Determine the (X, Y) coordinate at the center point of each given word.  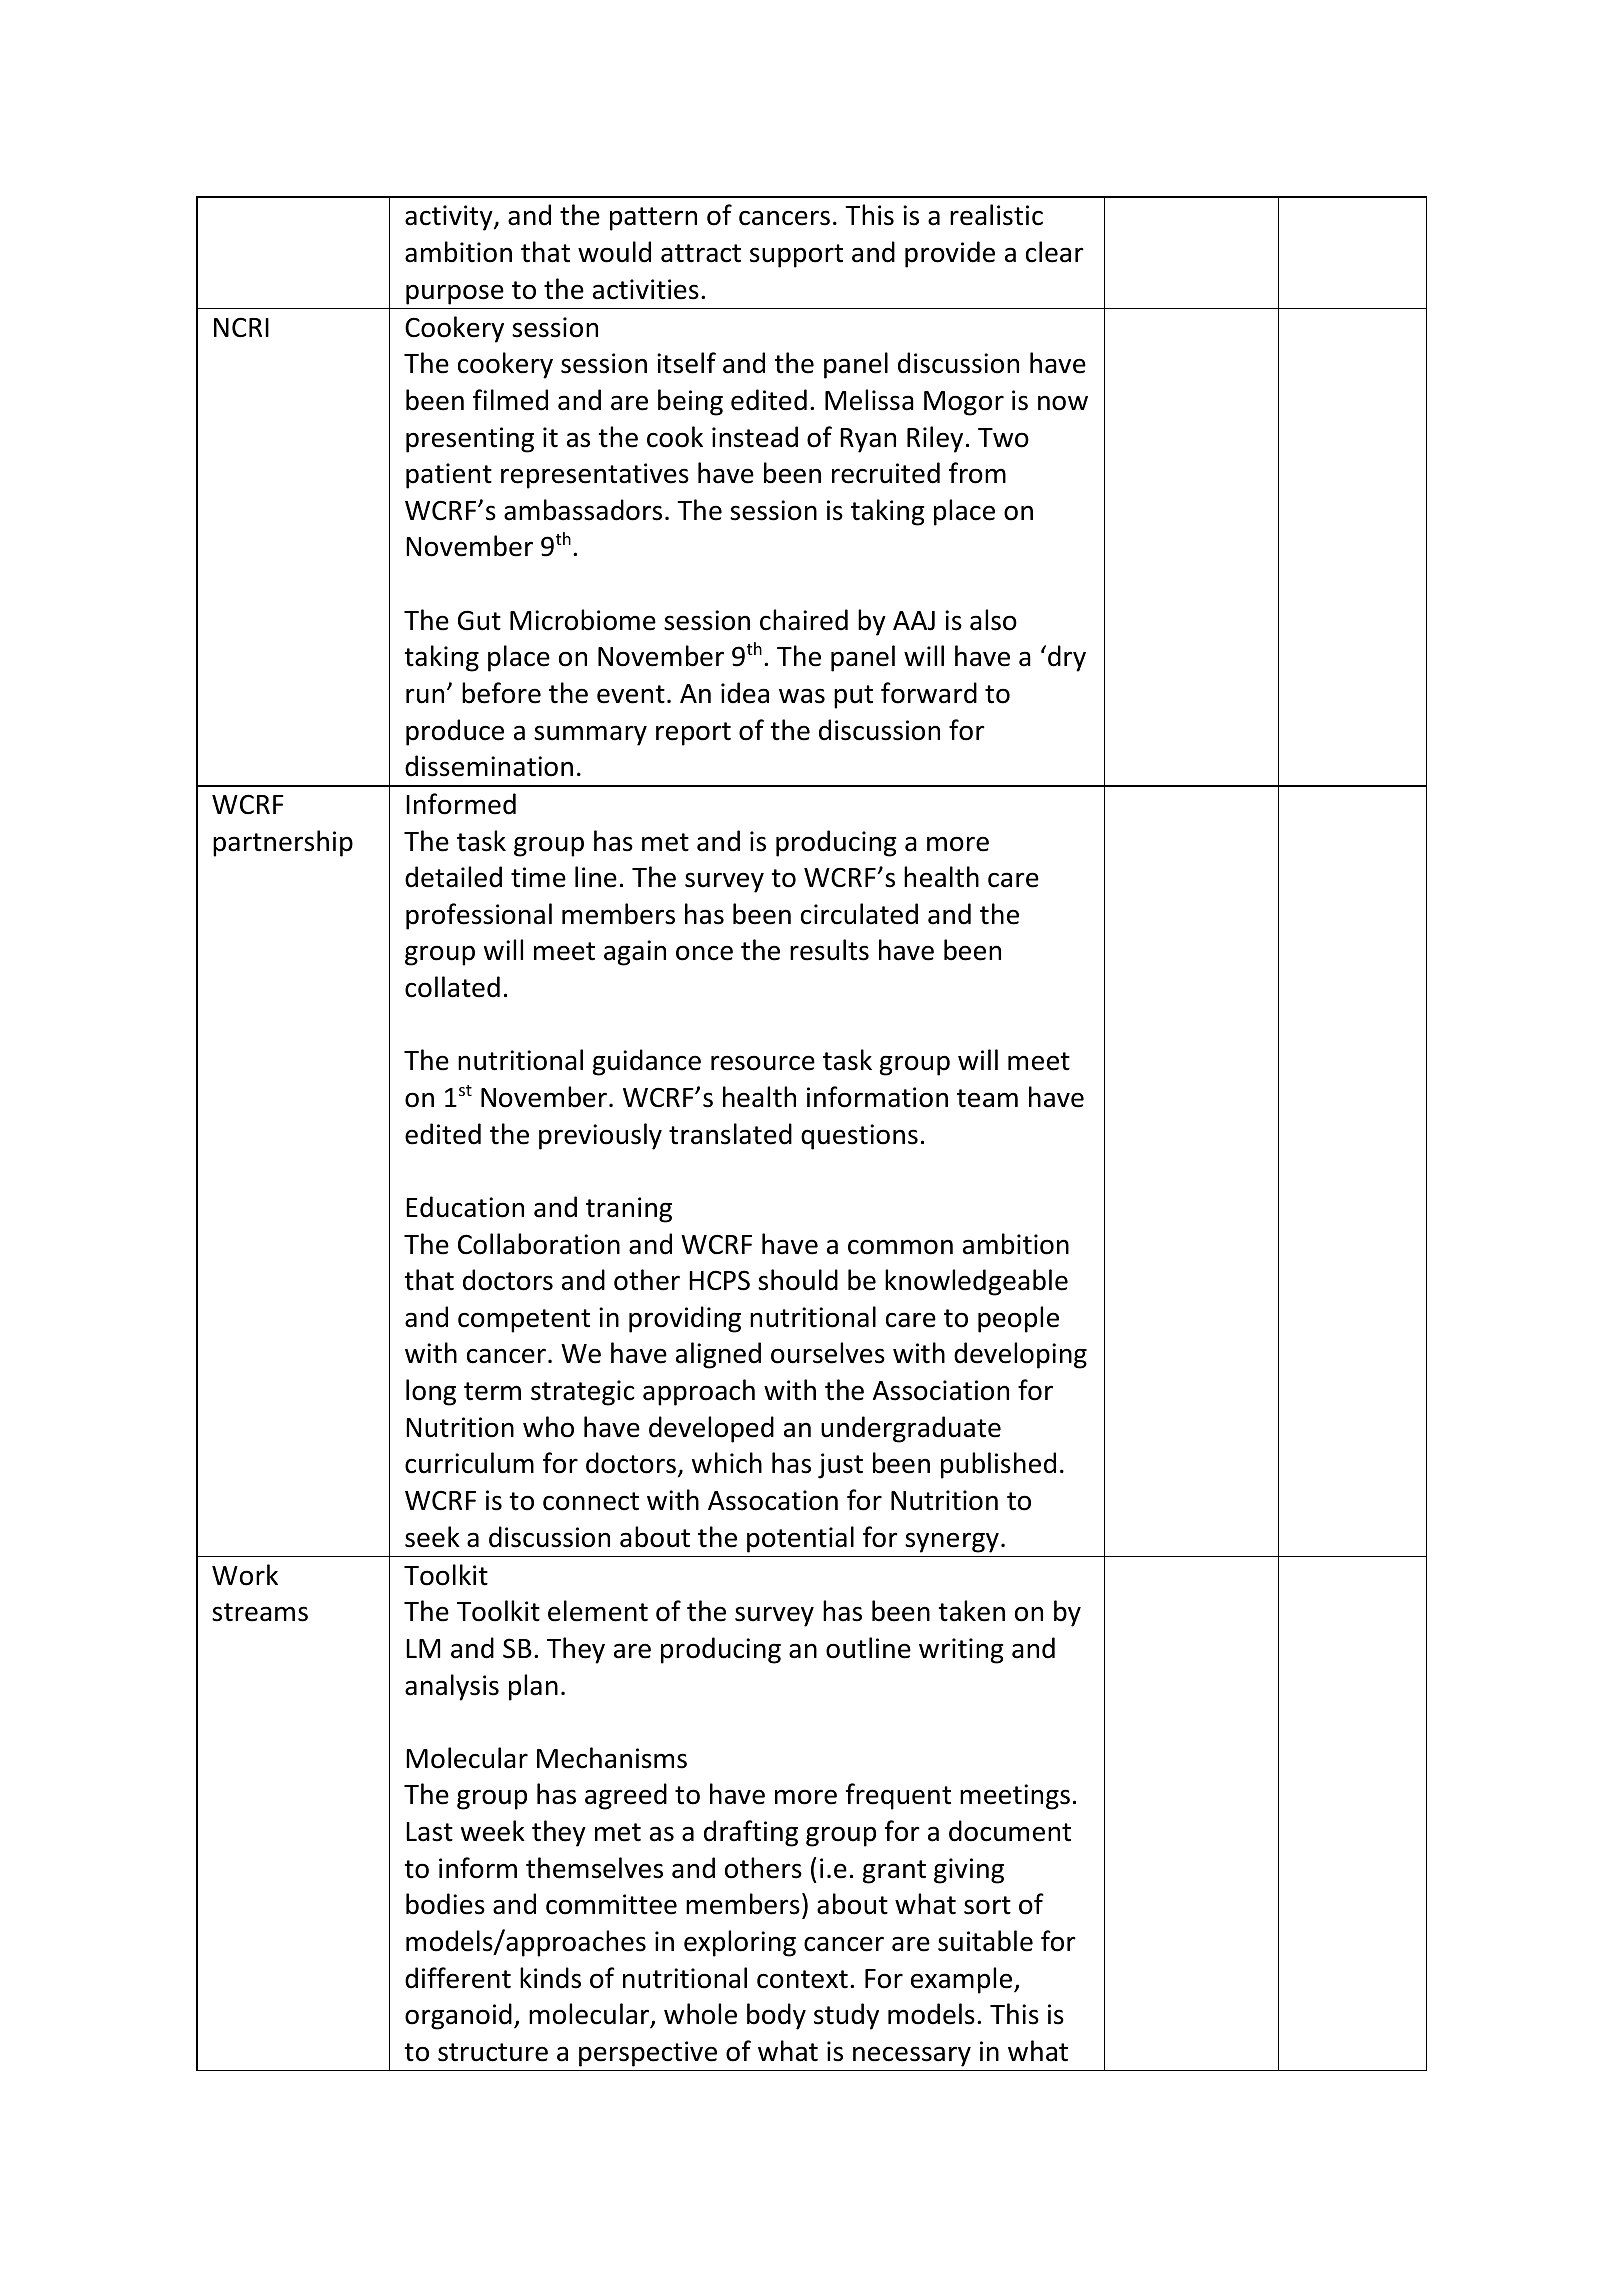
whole (700, 2014)
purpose (455, 294)
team (987, 1098)
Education (465, 1207)
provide (950, 254)
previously (600, 1136)
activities (646, 289)
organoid (458, 2016)
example (963, 1980)
